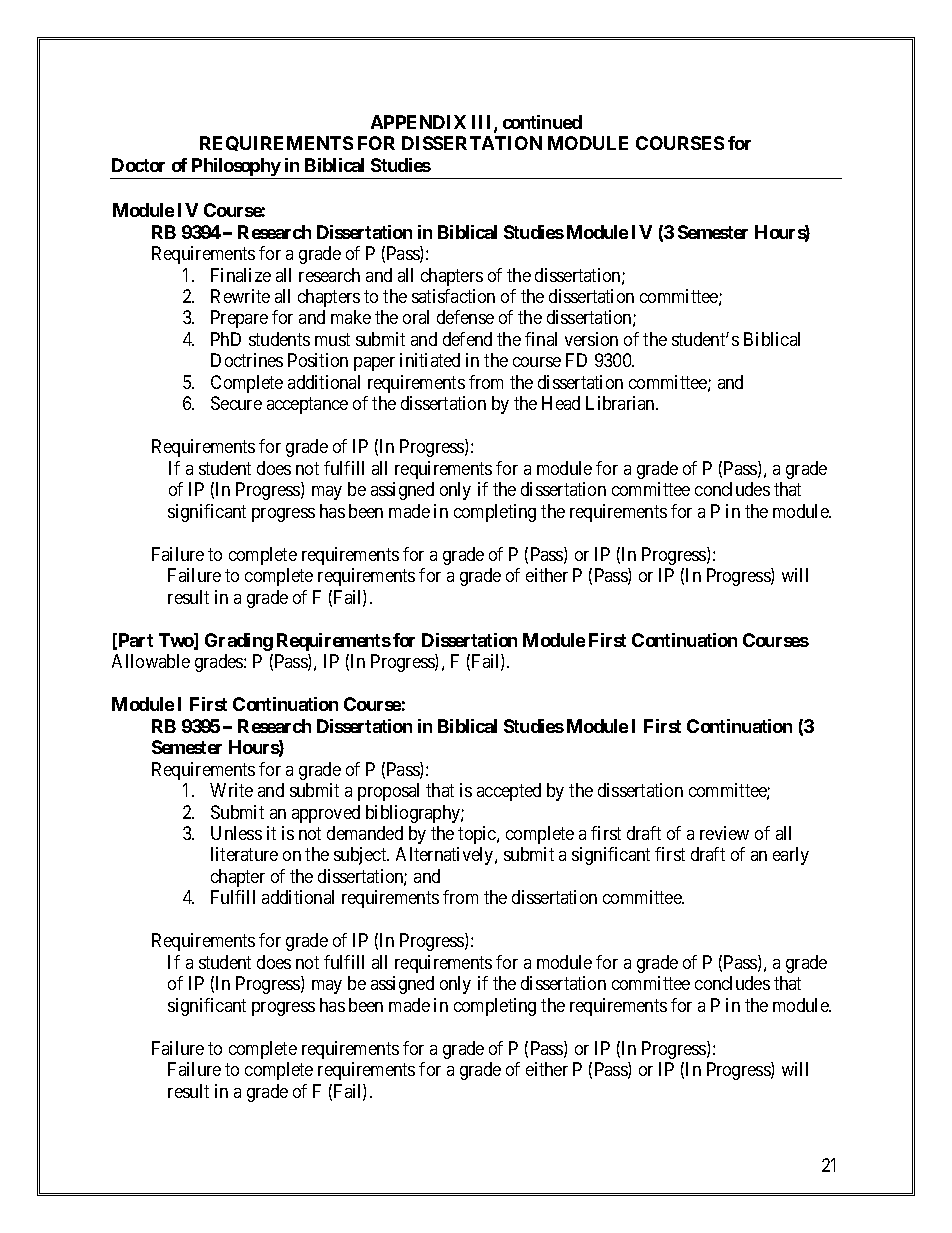 The height and width of the document is (1233, 952). I want to click on Philosophy, so click(236, 168).
